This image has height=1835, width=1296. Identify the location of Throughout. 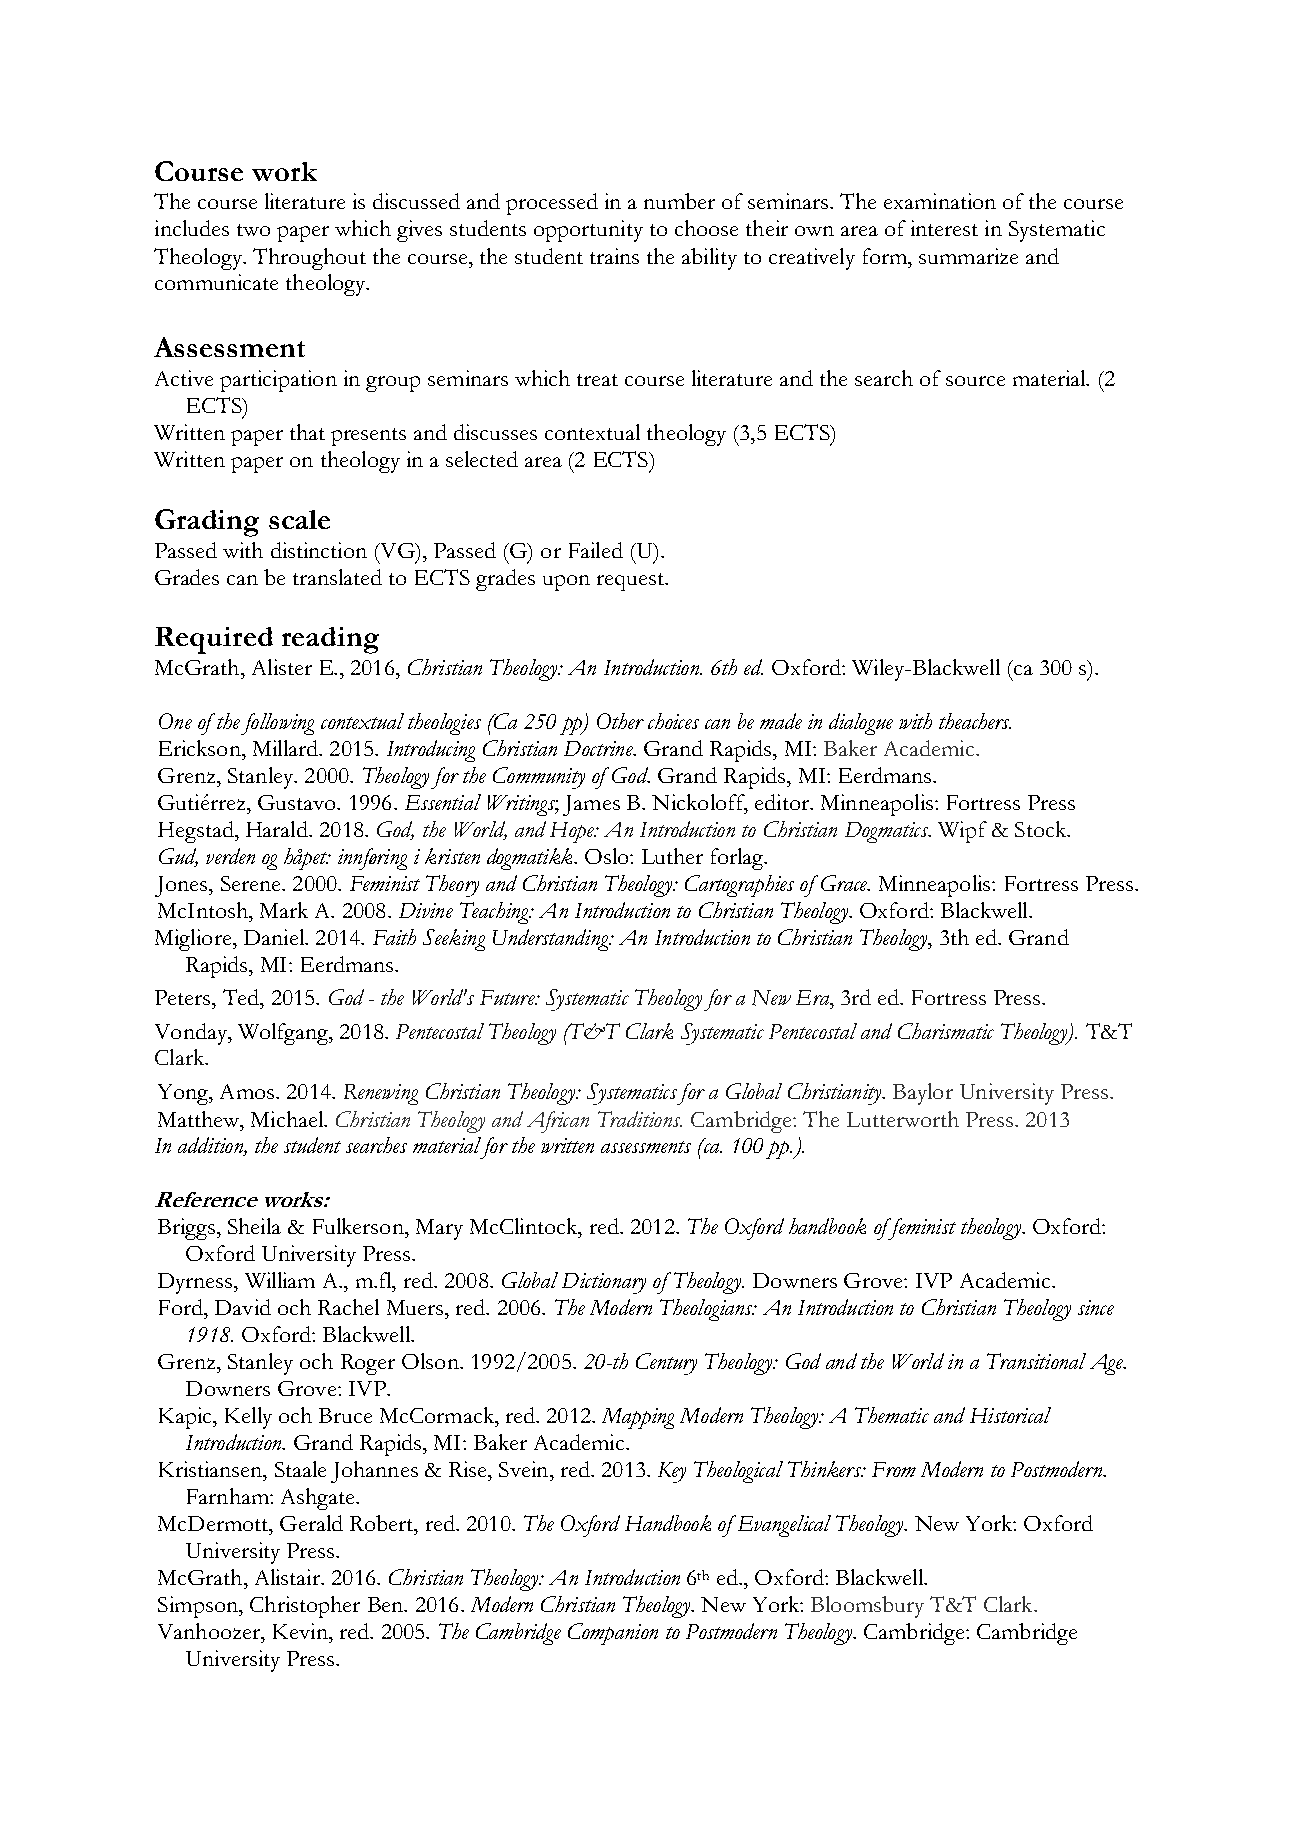
(309, 259).
